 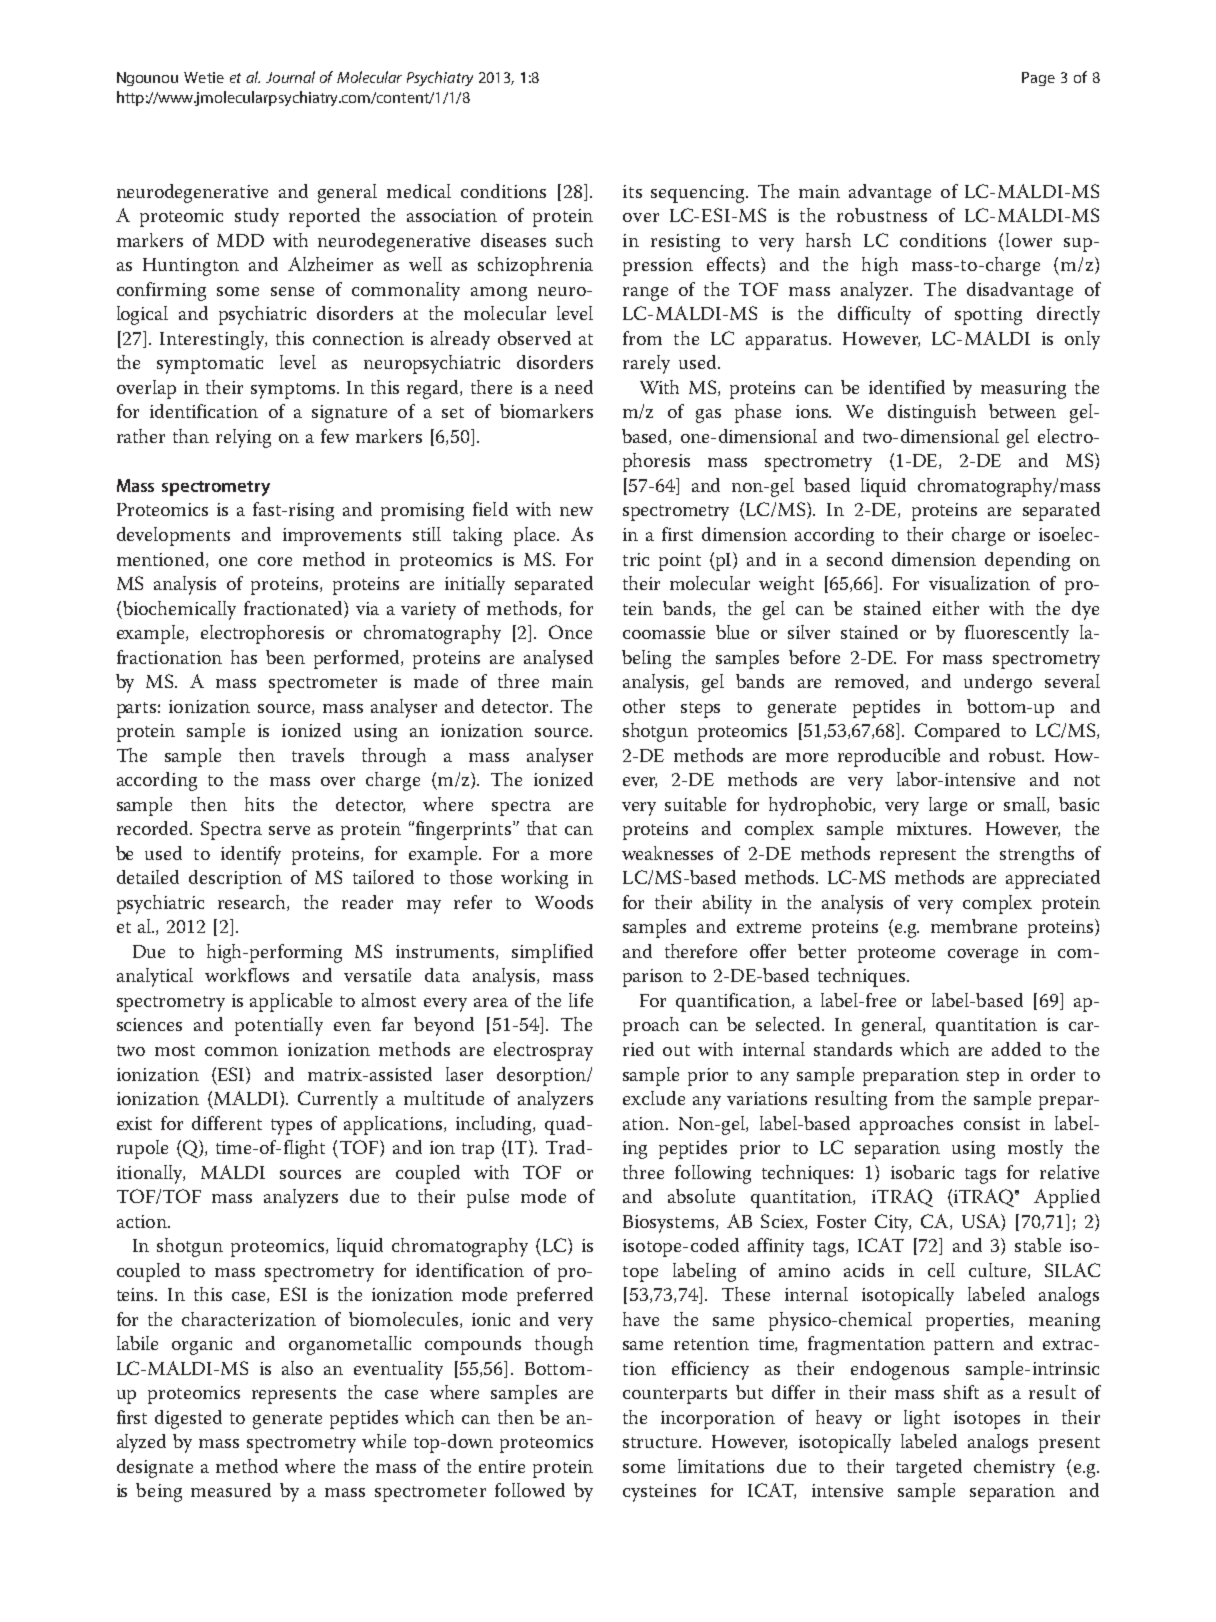 What do you see at coordinates (275, 561) in the image?
I see `core` at bounding box center [275, 561].
